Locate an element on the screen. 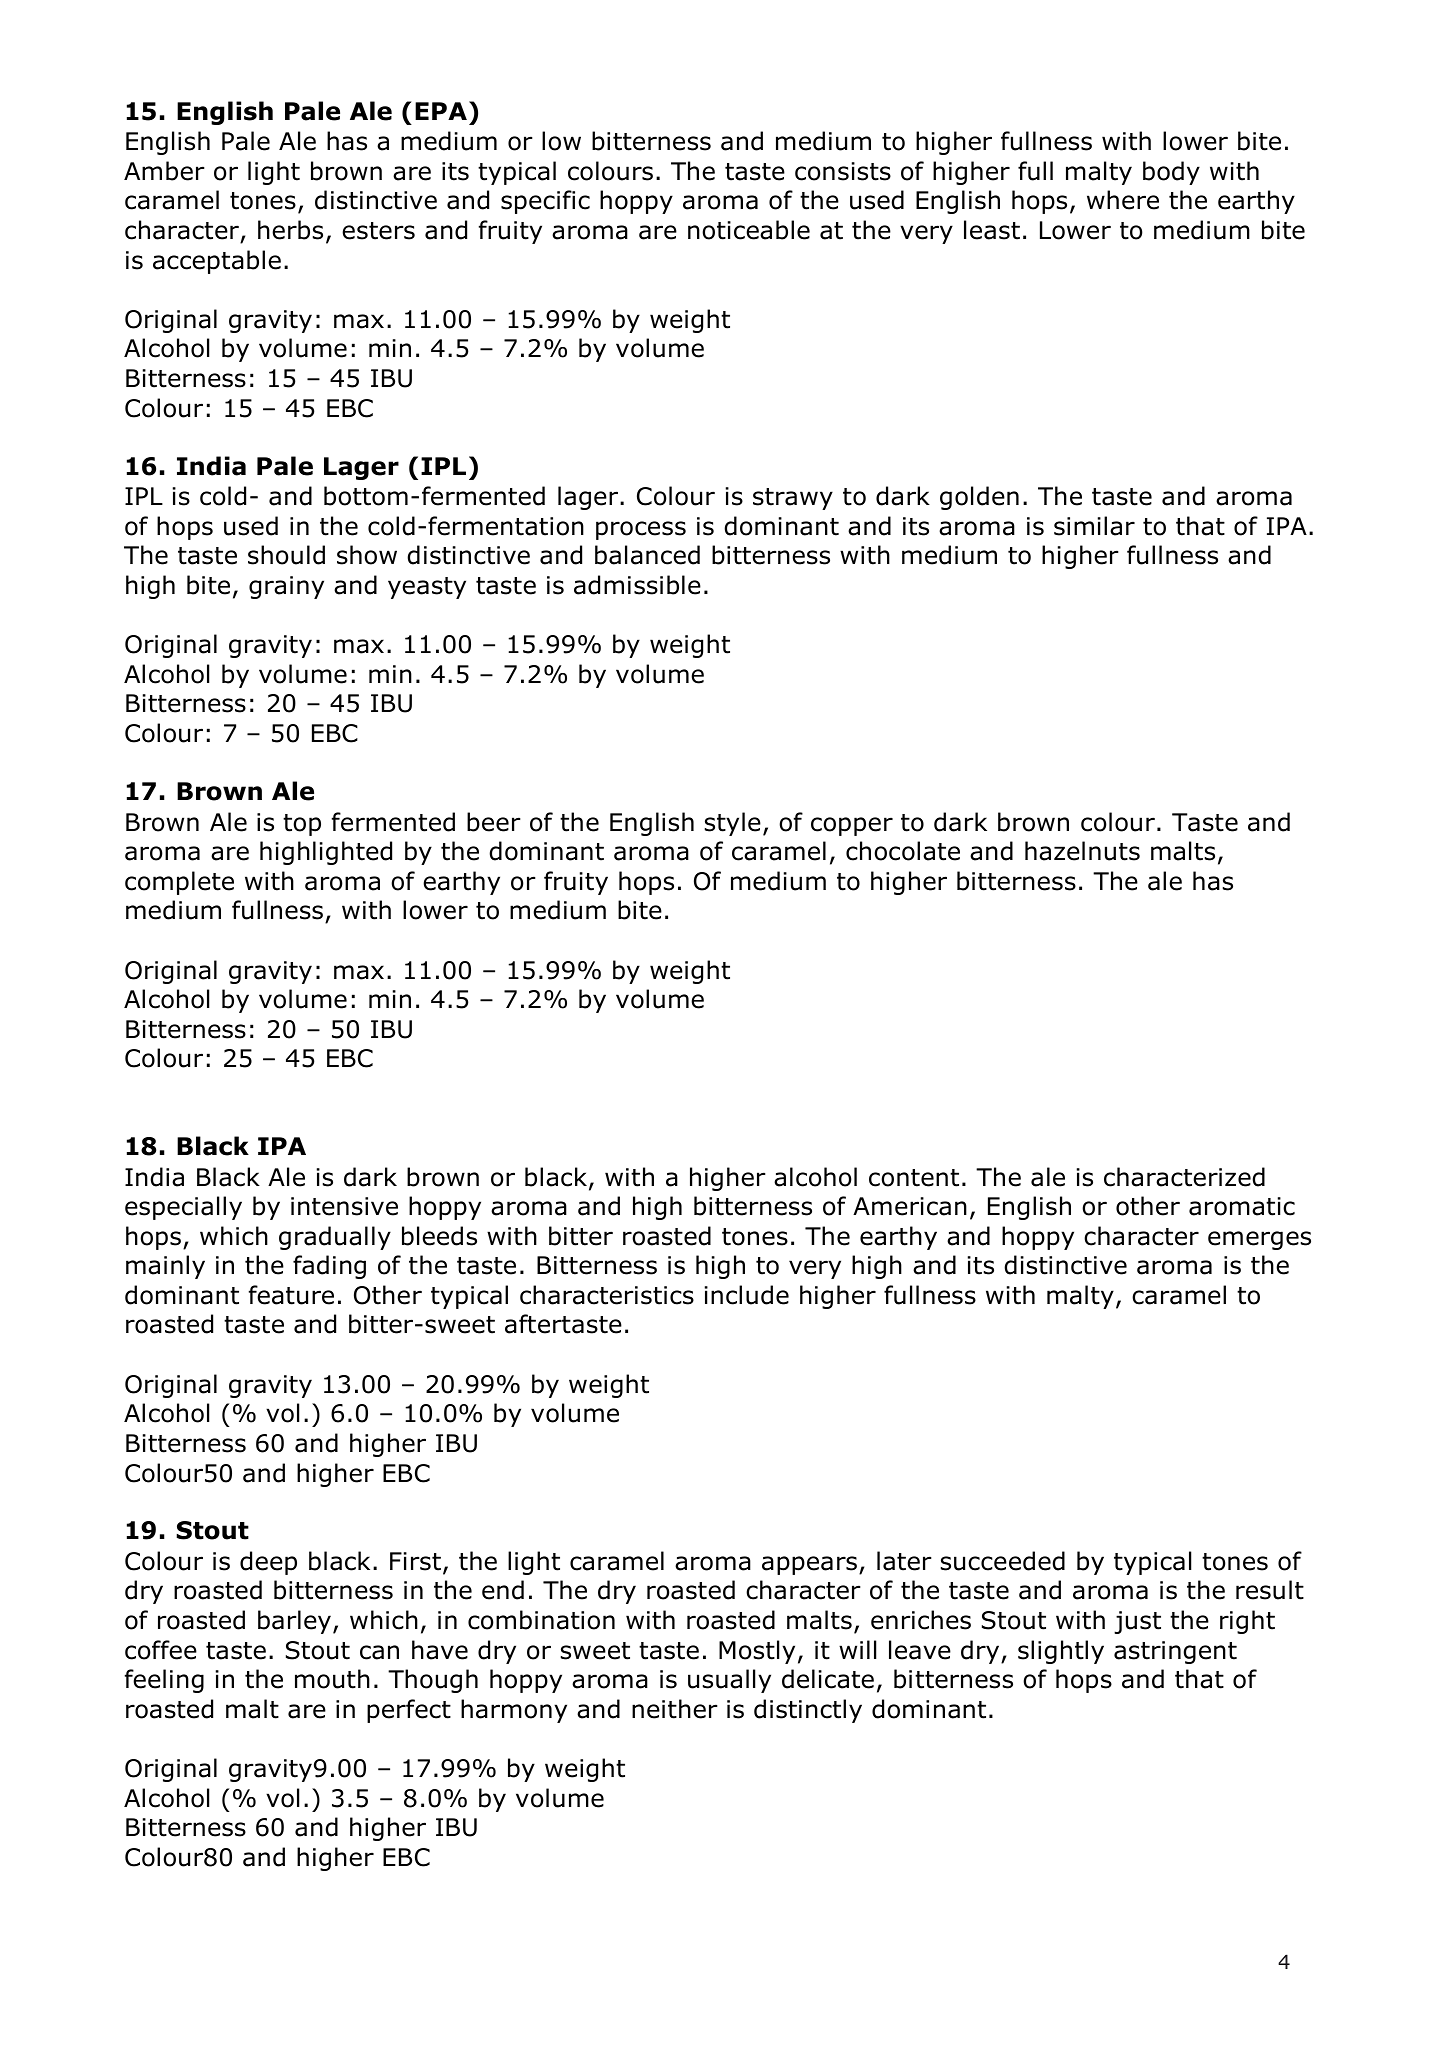 The height and width of the screenshot is (2051, 1453). similar is located at coordinates (1094, 526).
